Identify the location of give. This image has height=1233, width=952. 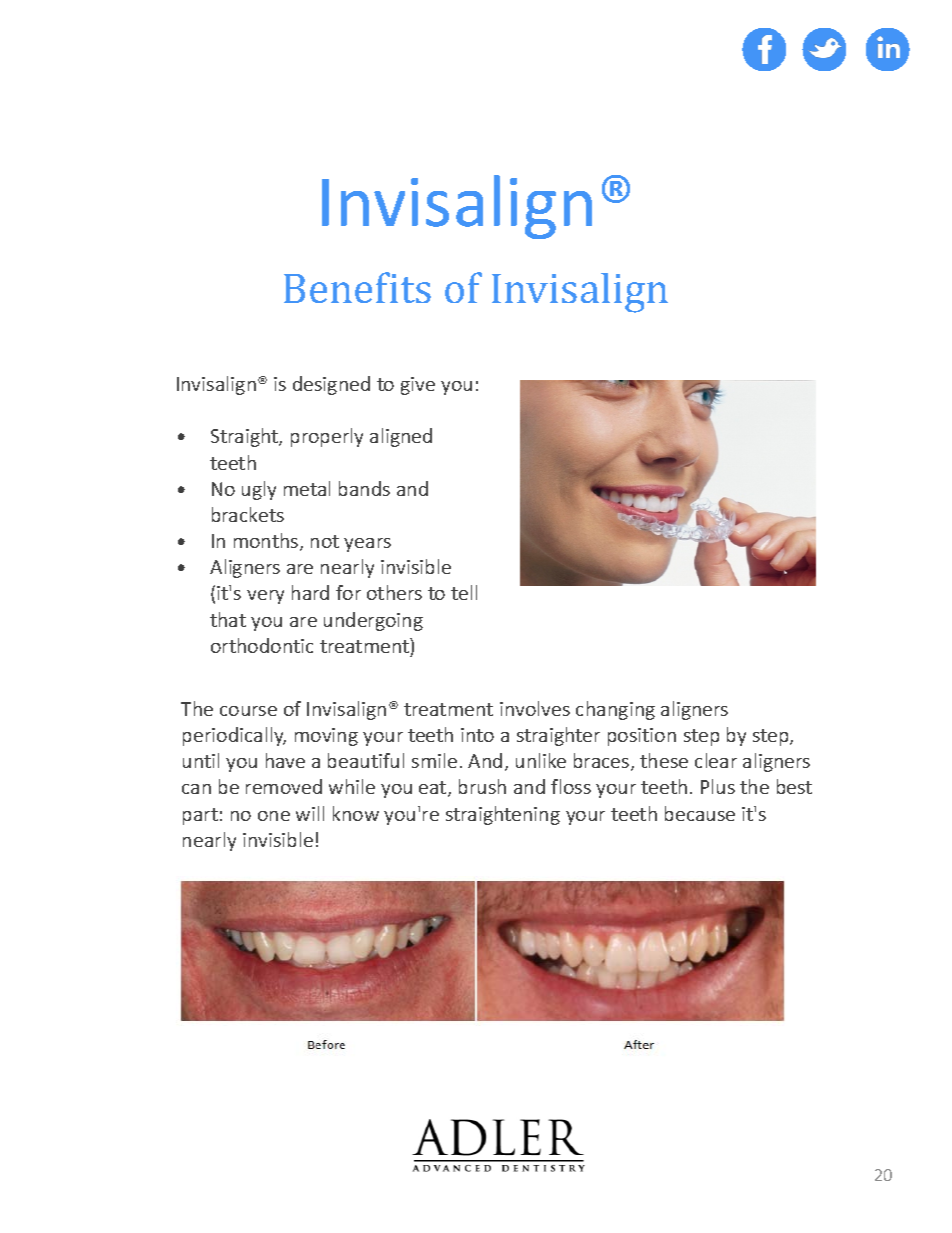
(418, 386).
